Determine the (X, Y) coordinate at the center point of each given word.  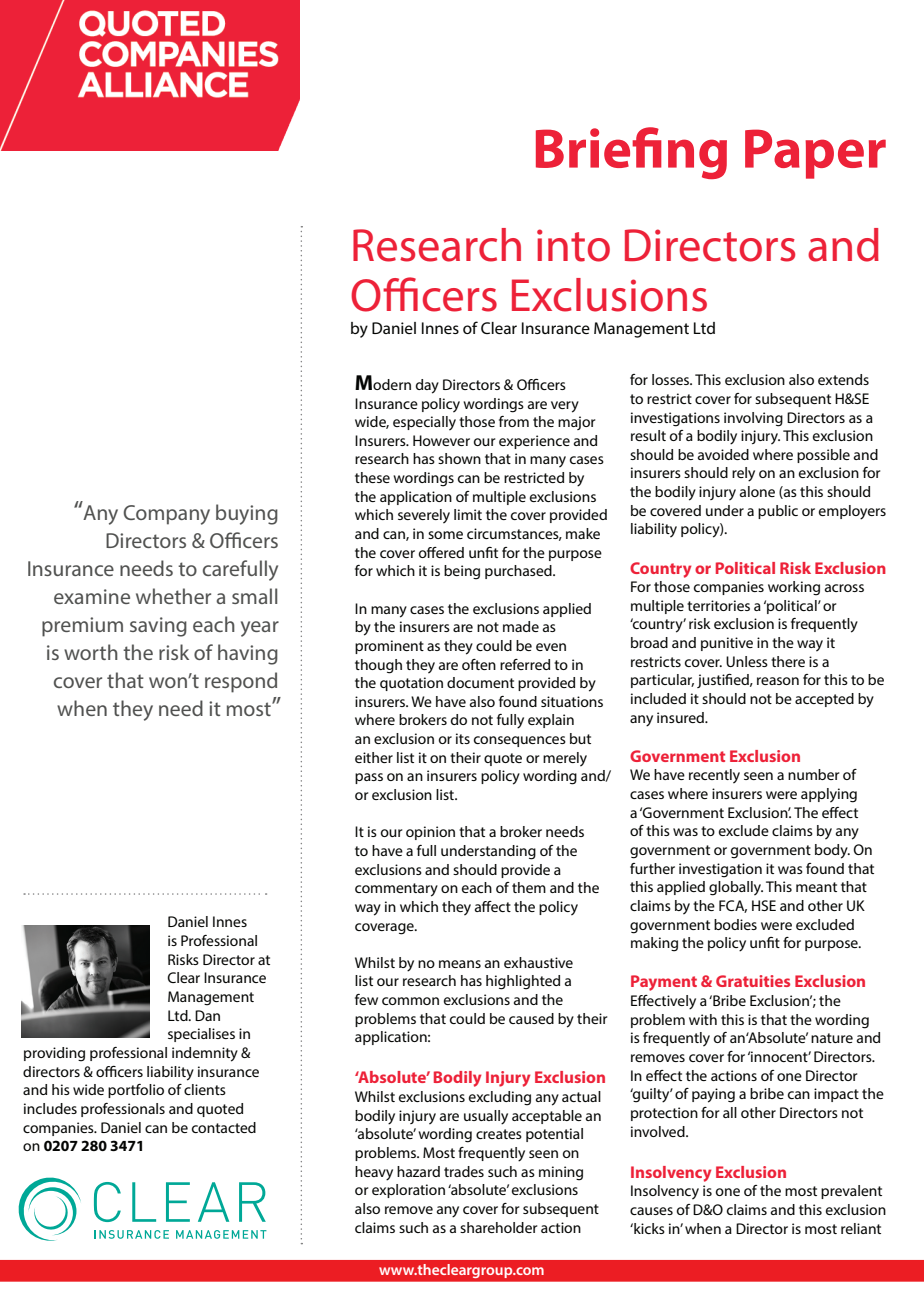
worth (91, 652)
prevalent (851, 1192)
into (573, 245)
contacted (224, 1127)
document (480, 682)
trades (464, 1171)
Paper (815, 154)
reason (778, 681)
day (427, 386)
